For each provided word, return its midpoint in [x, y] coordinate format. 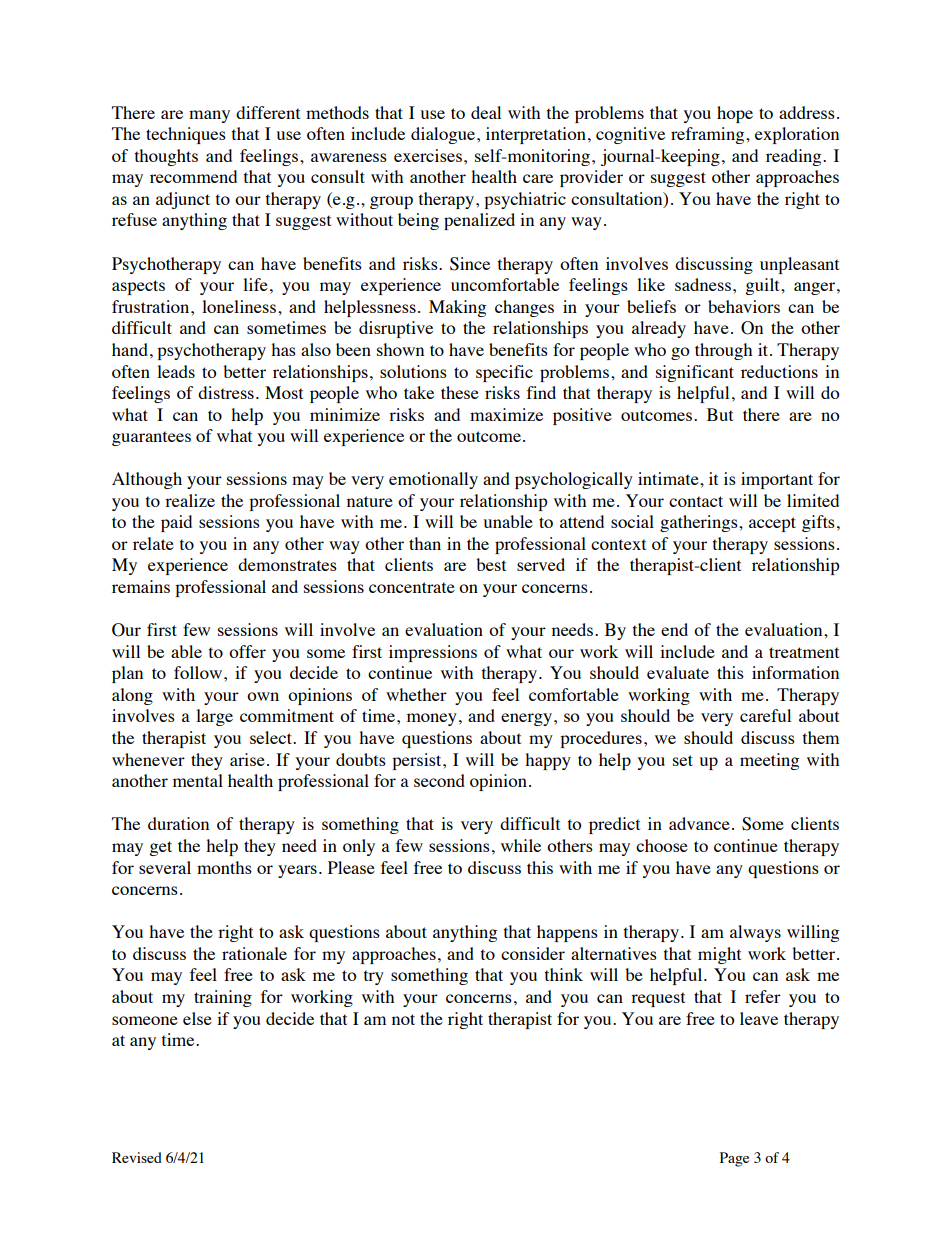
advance [699, 823]
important [777, 480]
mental [198, 780]
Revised [137, 1157]
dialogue [443, 135]
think [564, 974]
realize [190, 500]
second [439, 780]
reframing [709, 135]
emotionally [433, 480]
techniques [186, 135]
